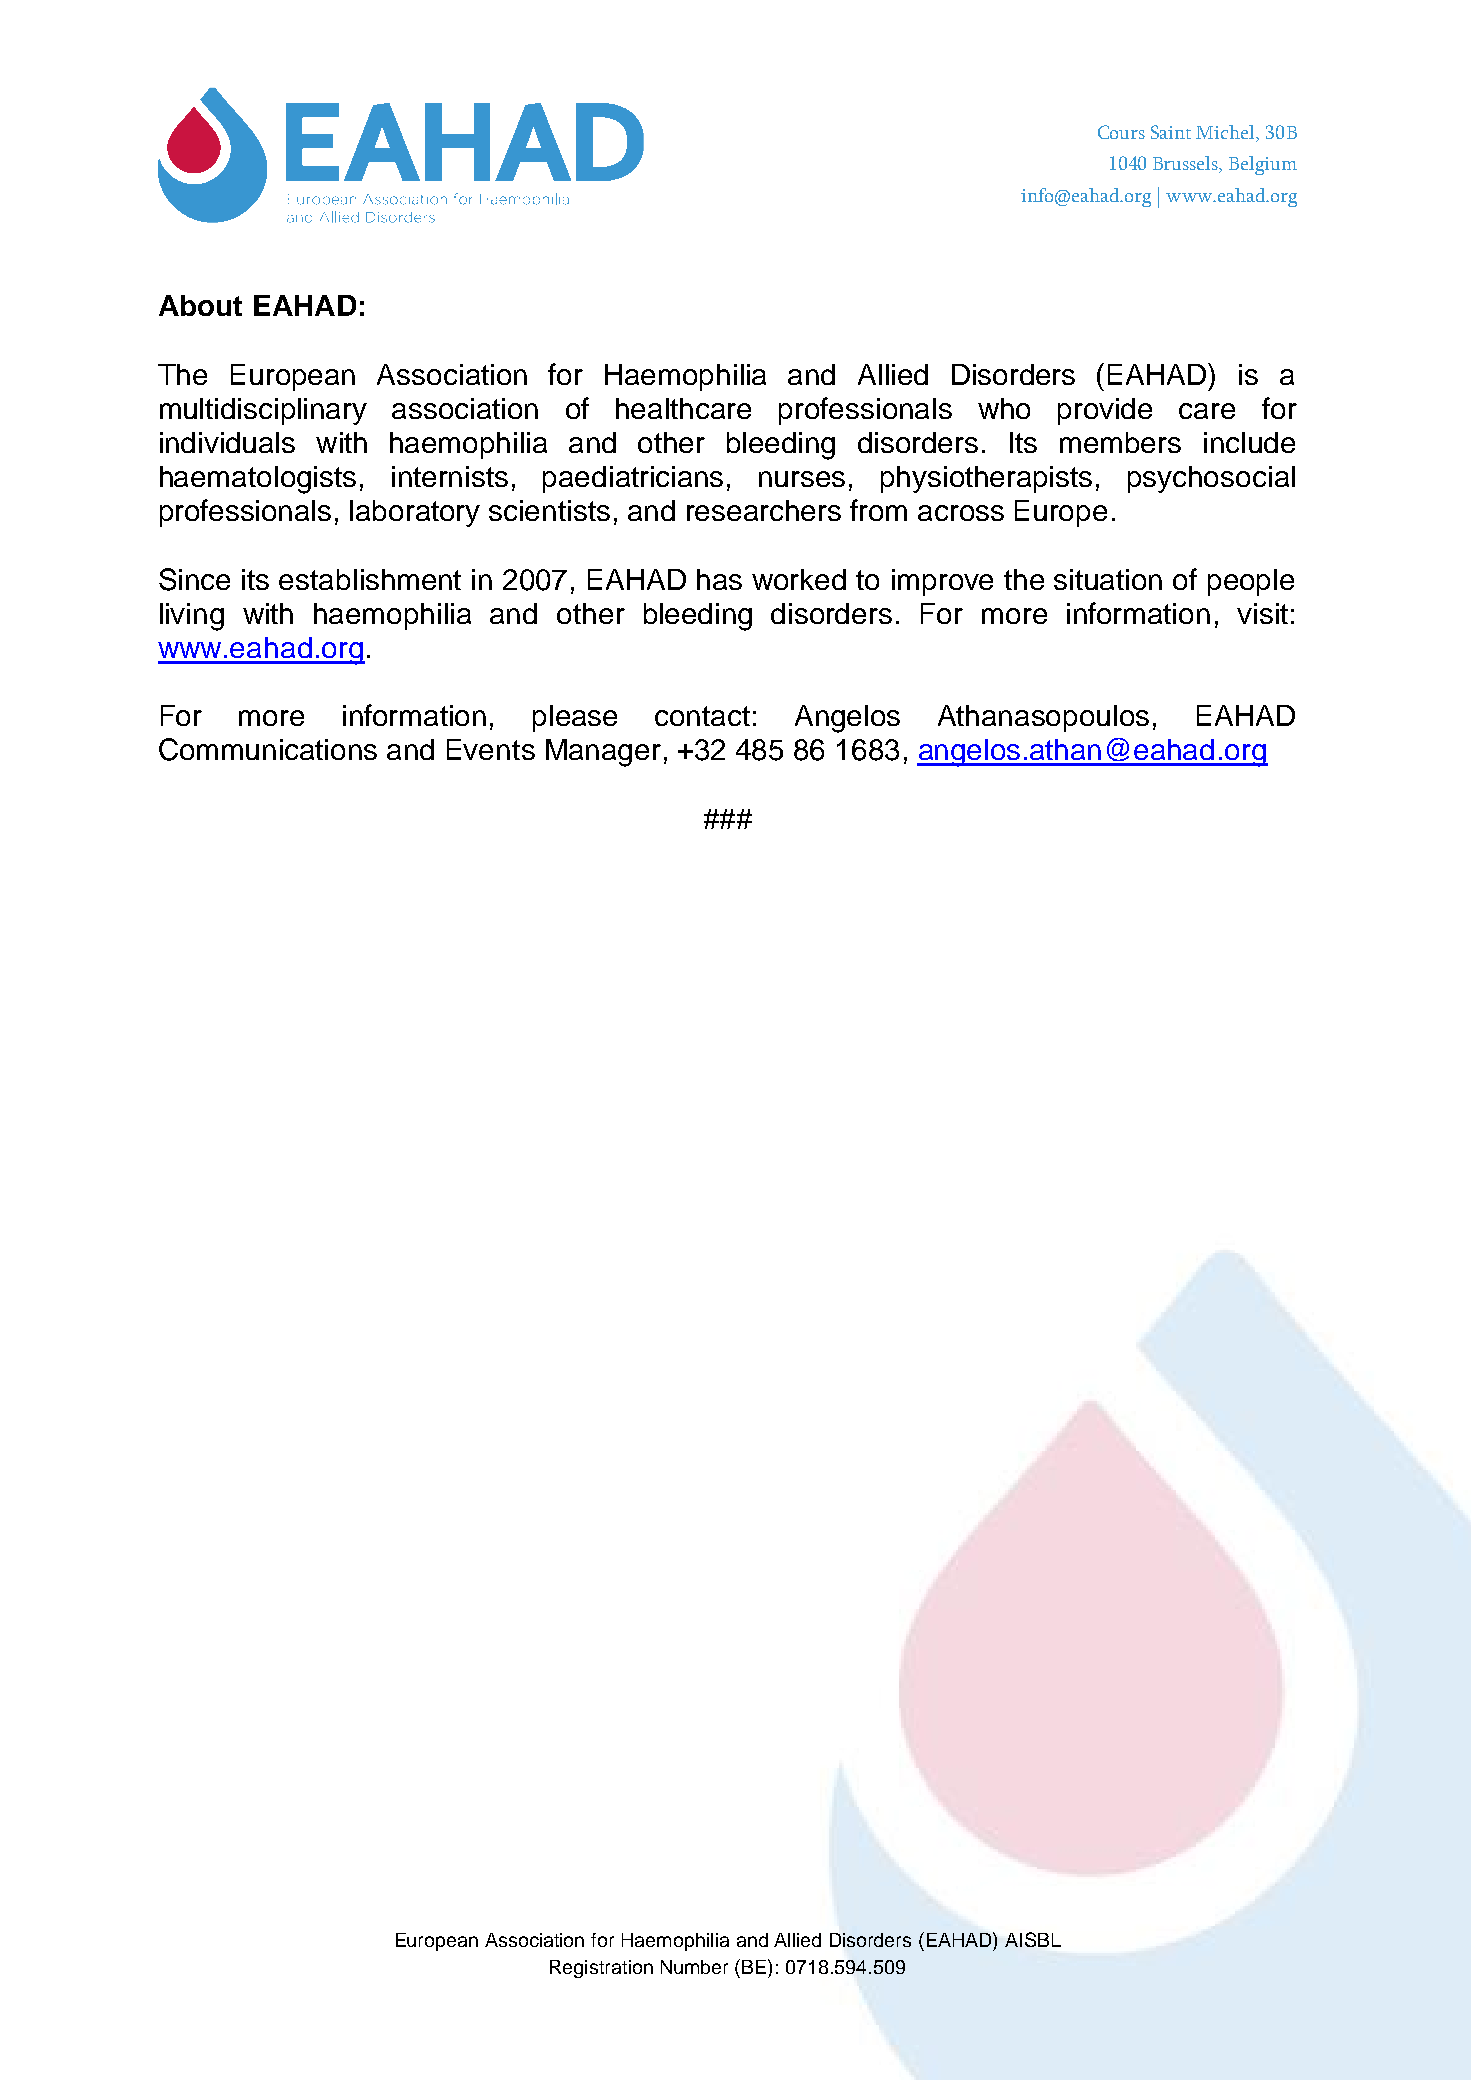 This page has width=1471, height=2080. I want to click on Registration, so click(601, 1969).
